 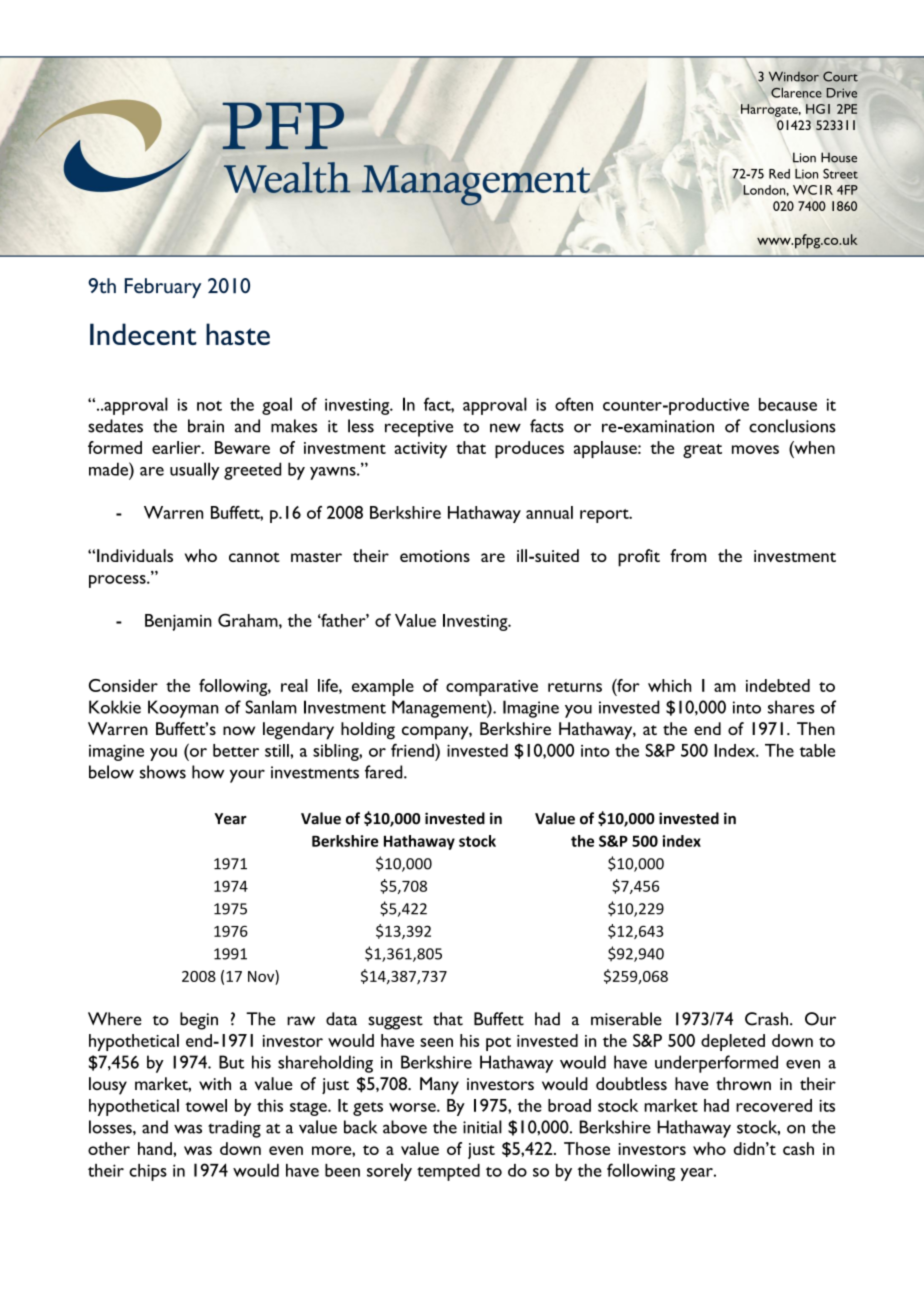 What do you see at coordinates (234, 1129) in the screenshot?
I see `trading` at bounding box center [234, 1129].
